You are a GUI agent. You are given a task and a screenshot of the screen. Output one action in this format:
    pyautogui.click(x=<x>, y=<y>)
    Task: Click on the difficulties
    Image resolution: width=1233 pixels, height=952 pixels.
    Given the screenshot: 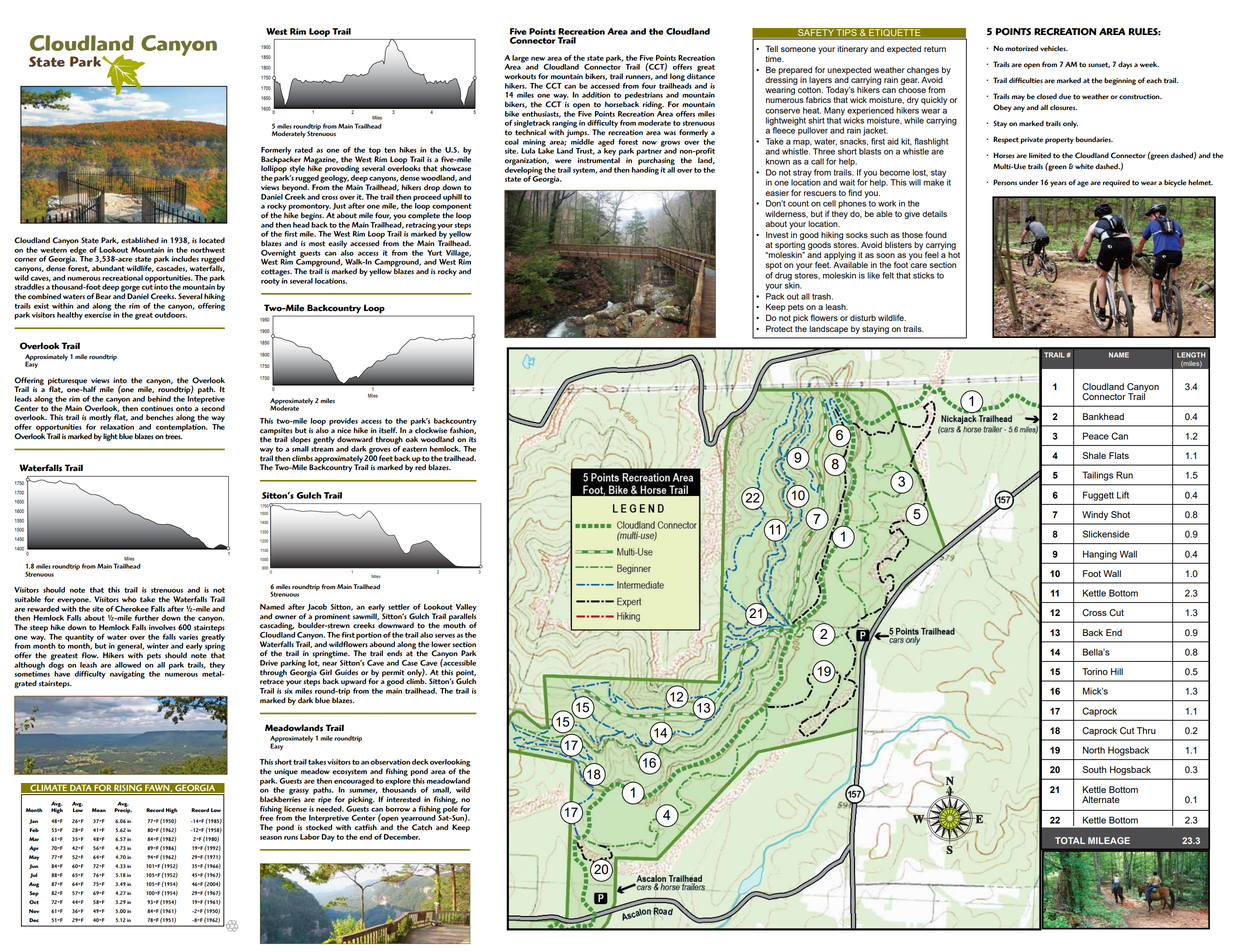 What is the action you would take?
    pyautogui.click(x=1026, y=80)
